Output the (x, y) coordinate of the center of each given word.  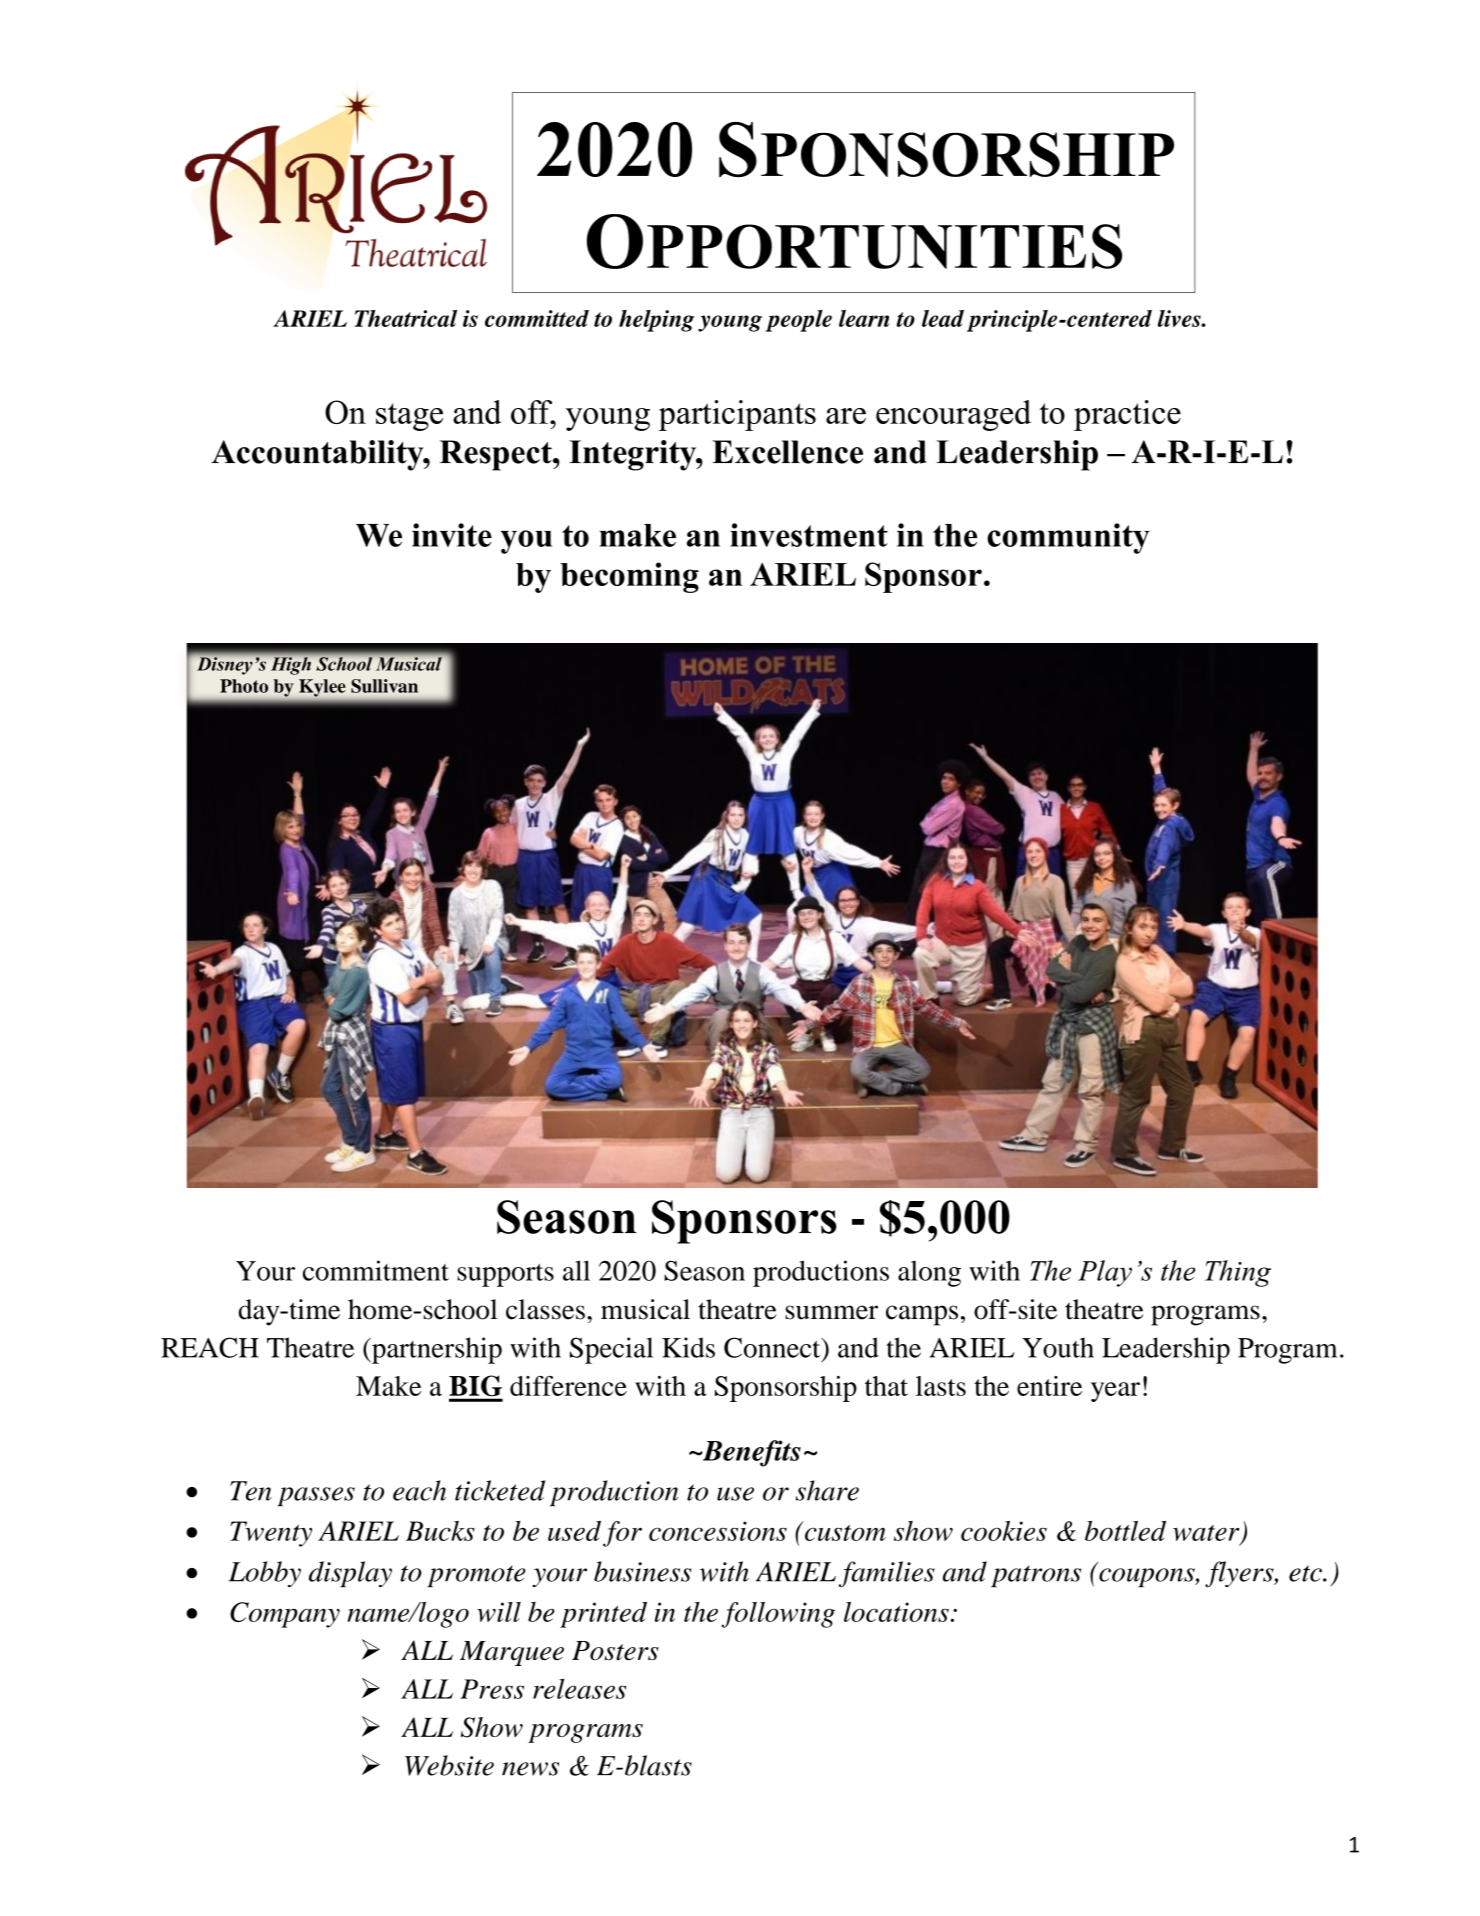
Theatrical (405, 318)
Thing (1238, 1273)
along (929, 1274)
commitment (376, 1270)
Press (492, 1689)
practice (1127, 415)
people (799, 321)
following (778, 1615)
